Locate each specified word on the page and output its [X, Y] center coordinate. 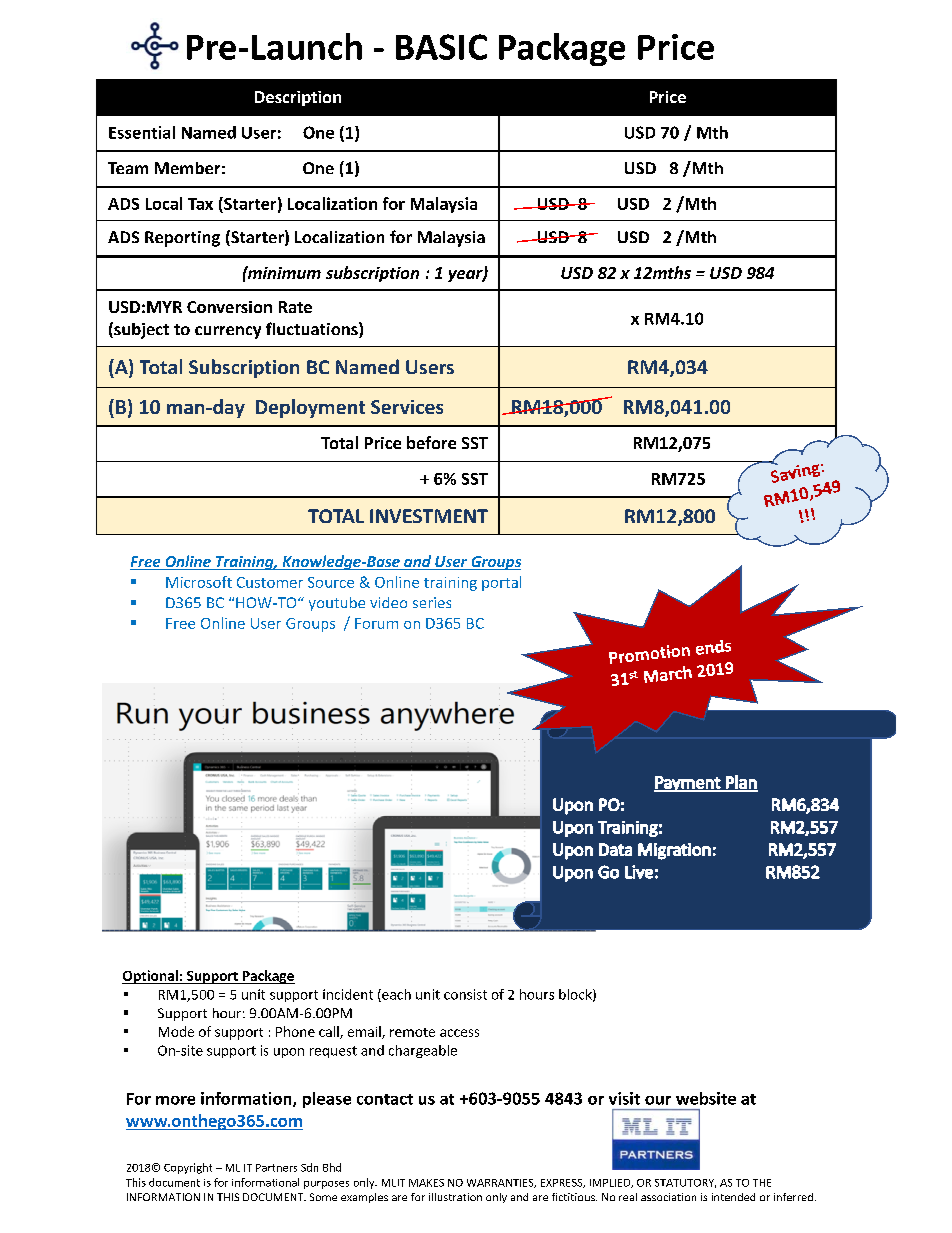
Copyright [188, 1168]
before [431, 442]
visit [624, 1098]
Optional [151, 977]
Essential [142, 132]
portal [501, 583]
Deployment [310, 408]
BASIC [441, 47]
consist [465, 994]
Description [298, 98]
